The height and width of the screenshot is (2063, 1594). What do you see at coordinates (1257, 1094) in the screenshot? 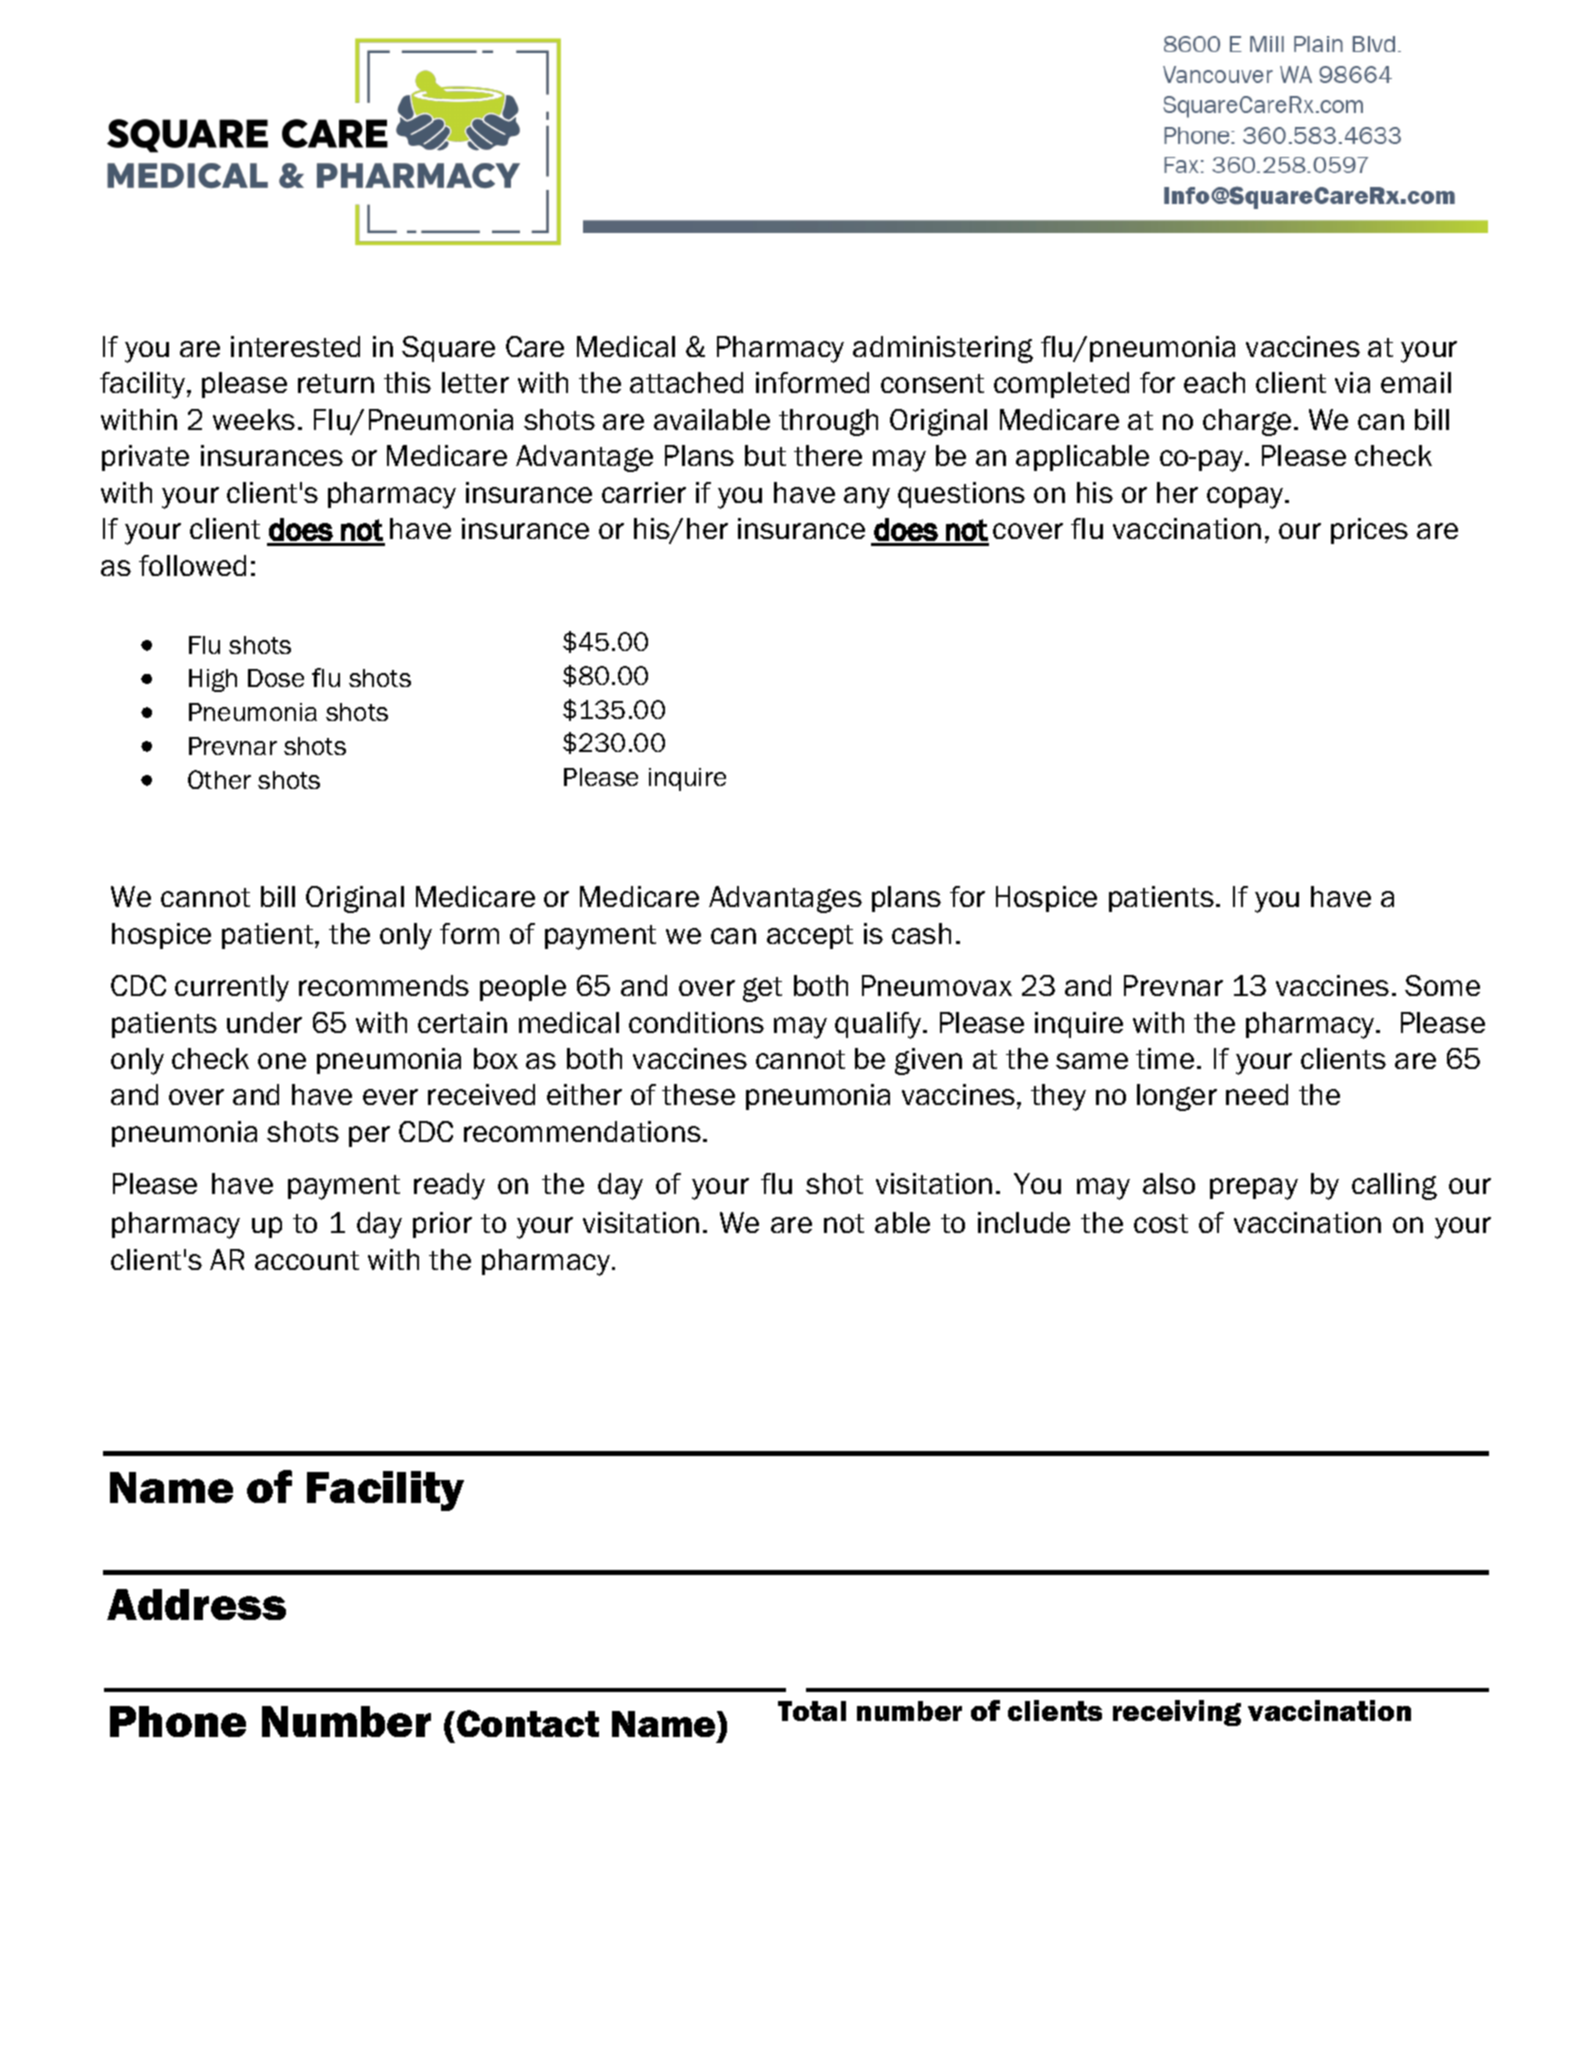
I see `need` at bounding box center [1257, 1094].
